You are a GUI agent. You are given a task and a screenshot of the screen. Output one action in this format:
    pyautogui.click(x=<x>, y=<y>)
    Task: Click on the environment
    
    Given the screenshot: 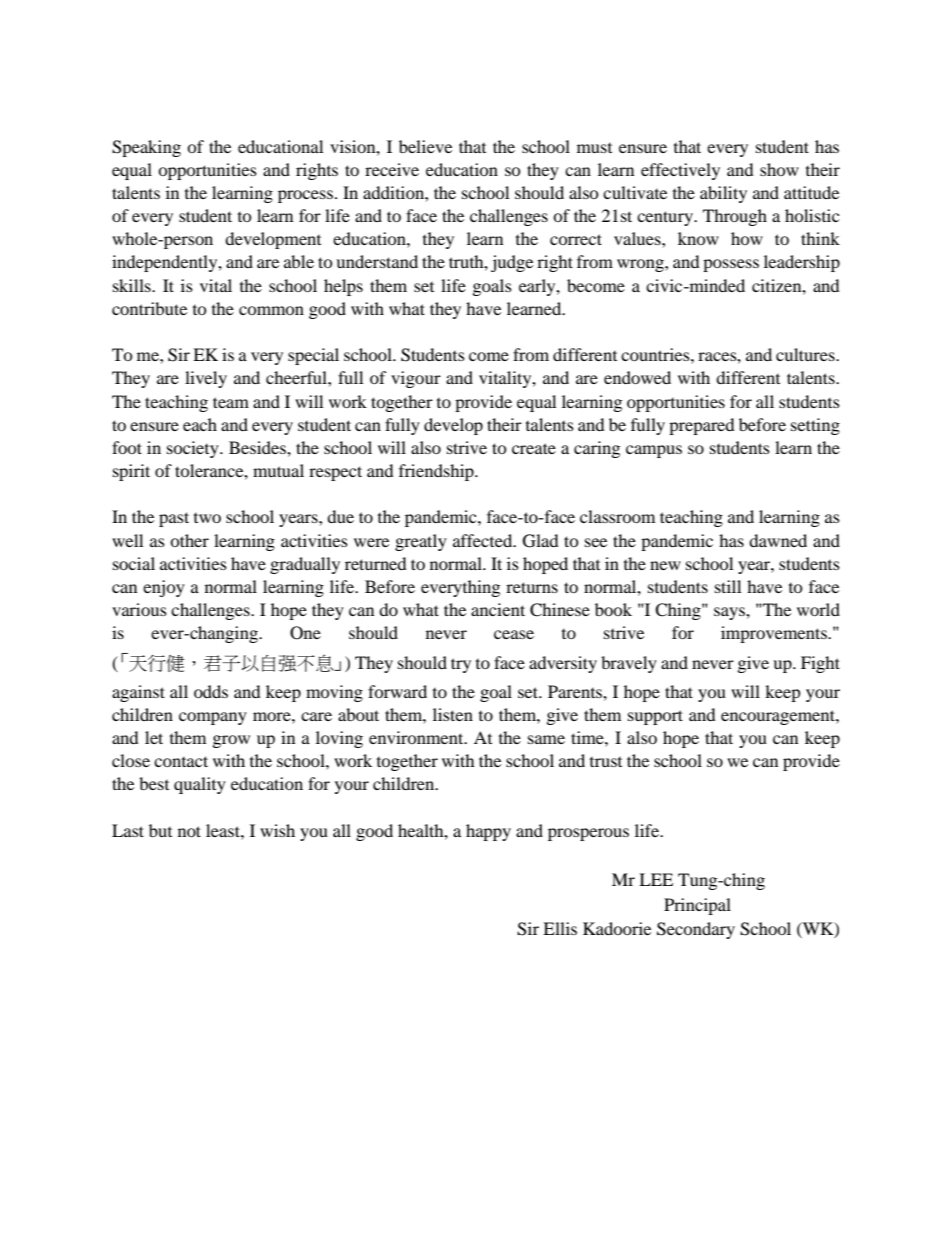 What is the action you would take?
    pyautogui.click(x=417, y=737)
